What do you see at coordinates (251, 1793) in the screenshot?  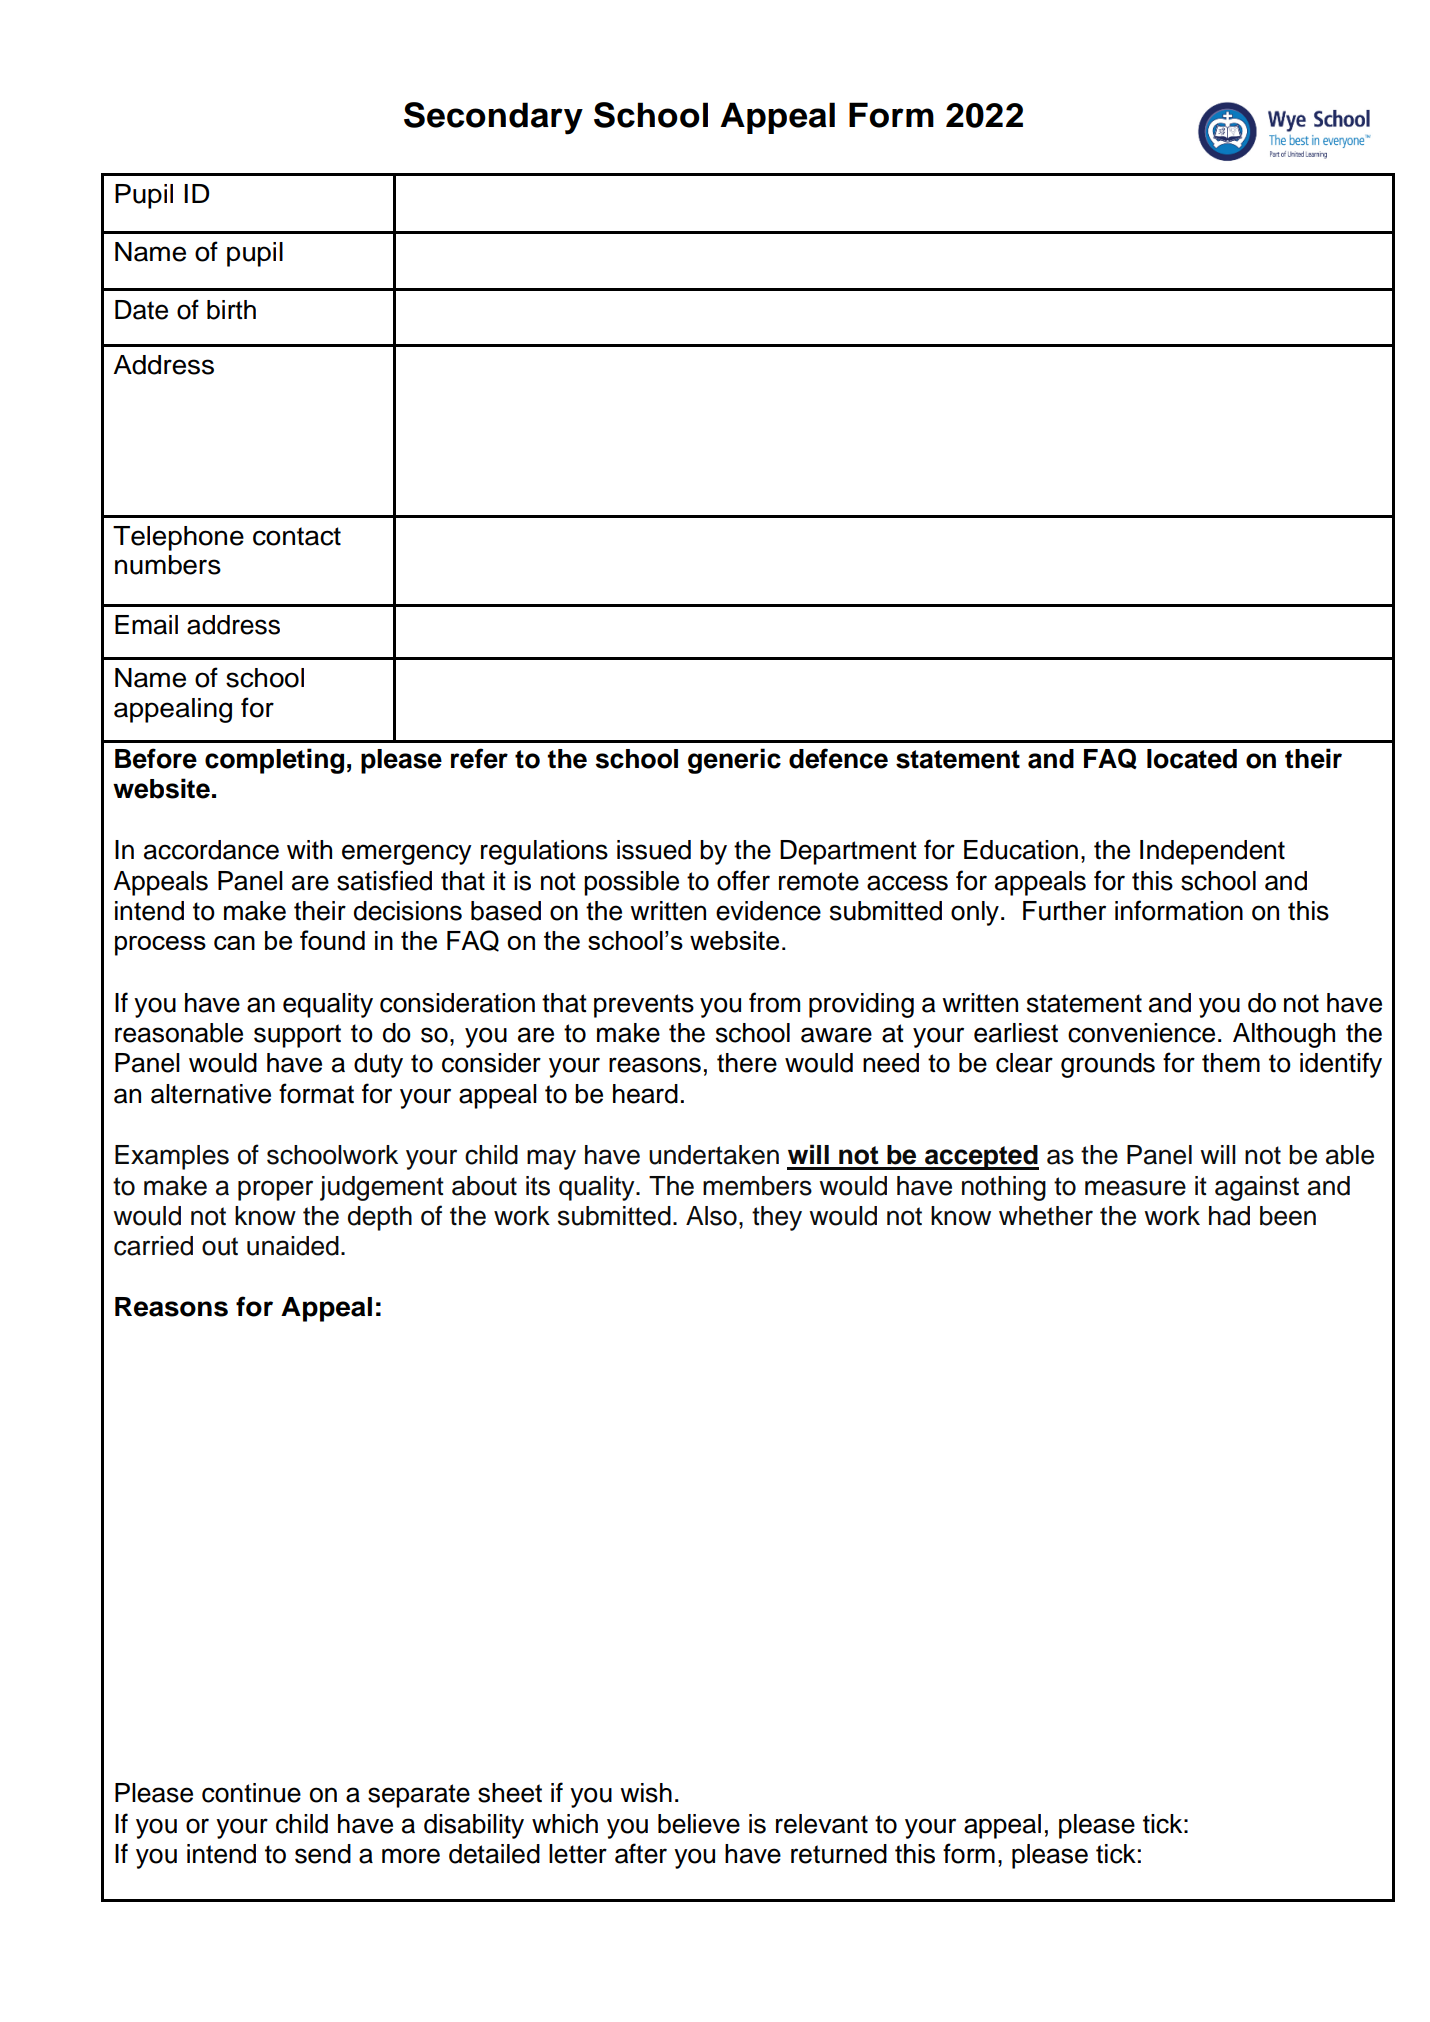 I see `continue` at bounding box center [251, 1793].
